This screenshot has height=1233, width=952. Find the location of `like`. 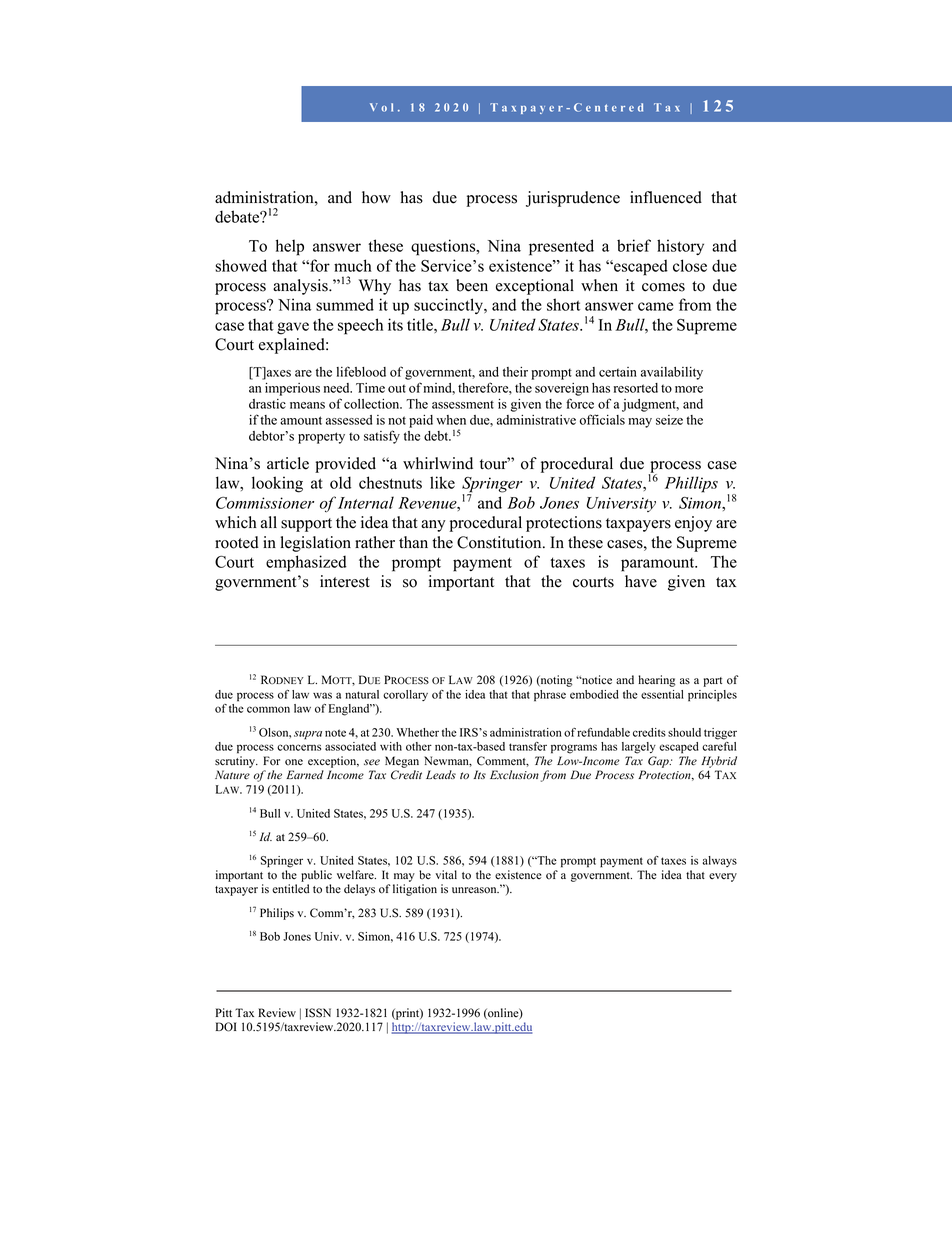

like is located at coordinates (442, 482).
